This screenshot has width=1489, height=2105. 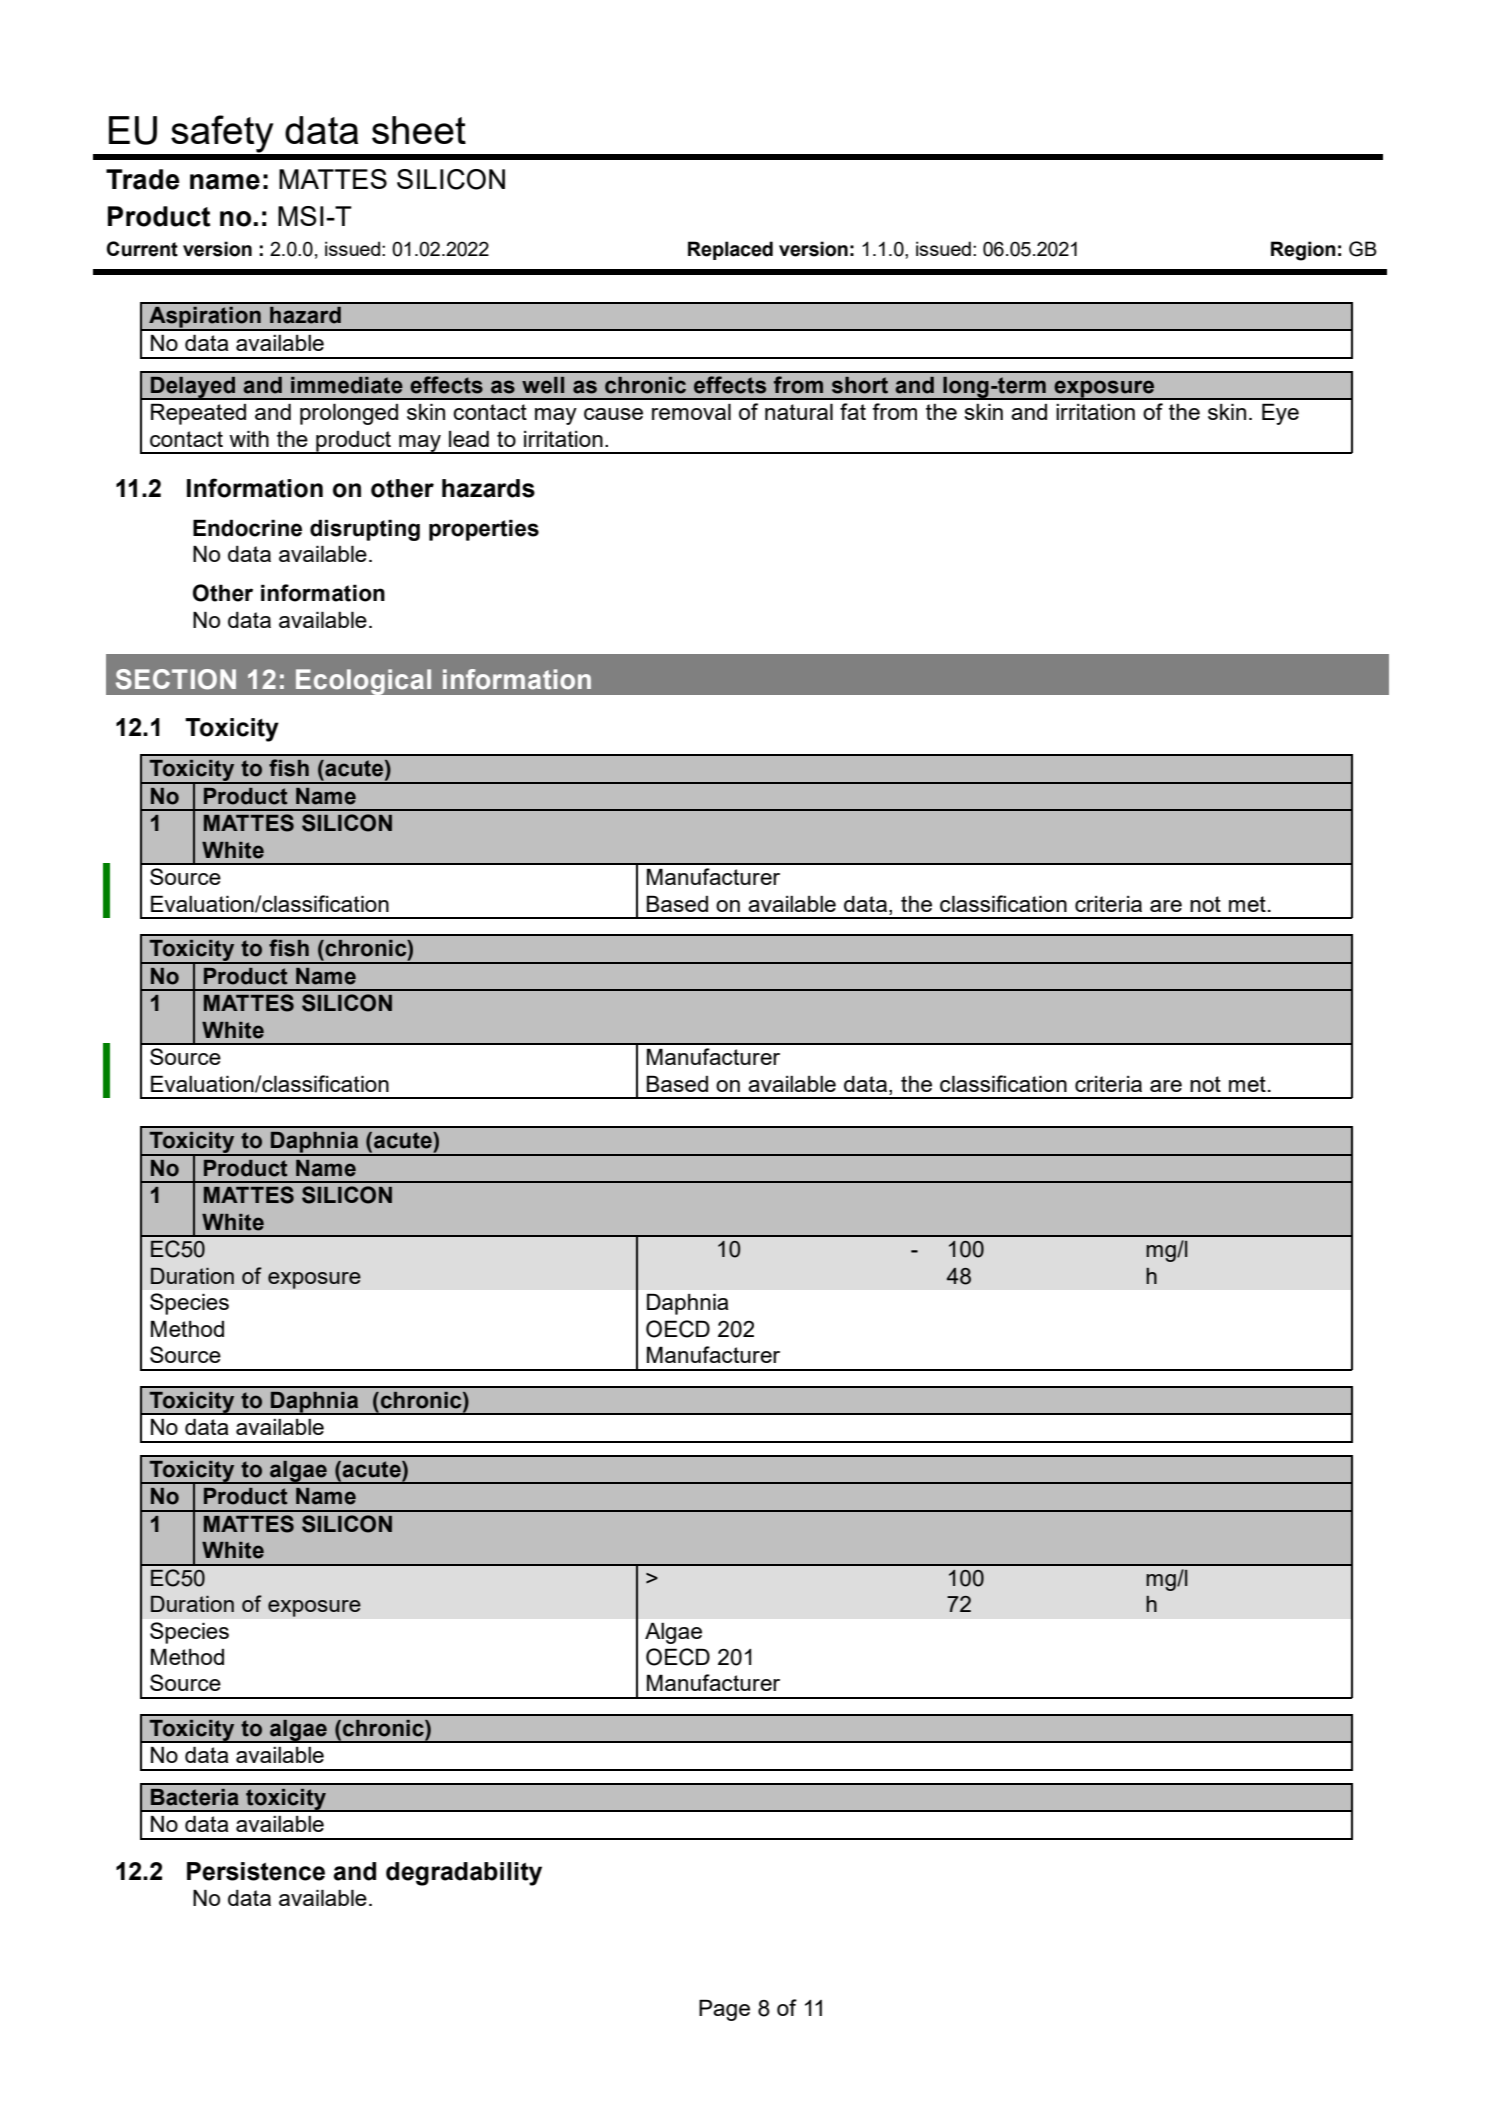 I want to click on Endocrine, so click(x=247, y=528).
